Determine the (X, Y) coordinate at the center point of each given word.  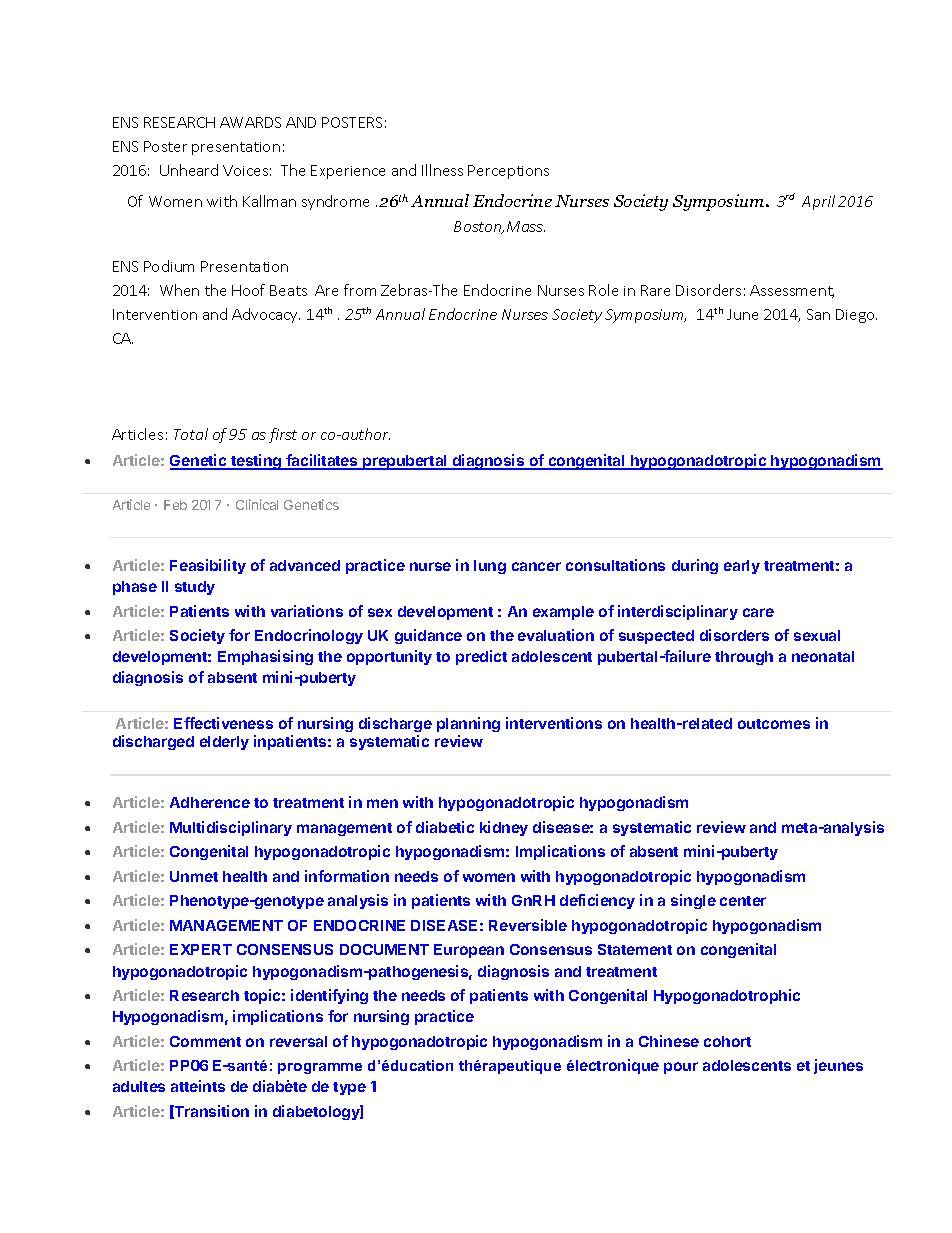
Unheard (189, 170)
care (758, 612)
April (818, 202)
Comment (205, 1041)
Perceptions (508, 172)
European (469, 951)
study (195, 588)
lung (490, 567)
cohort (727, 1041)
